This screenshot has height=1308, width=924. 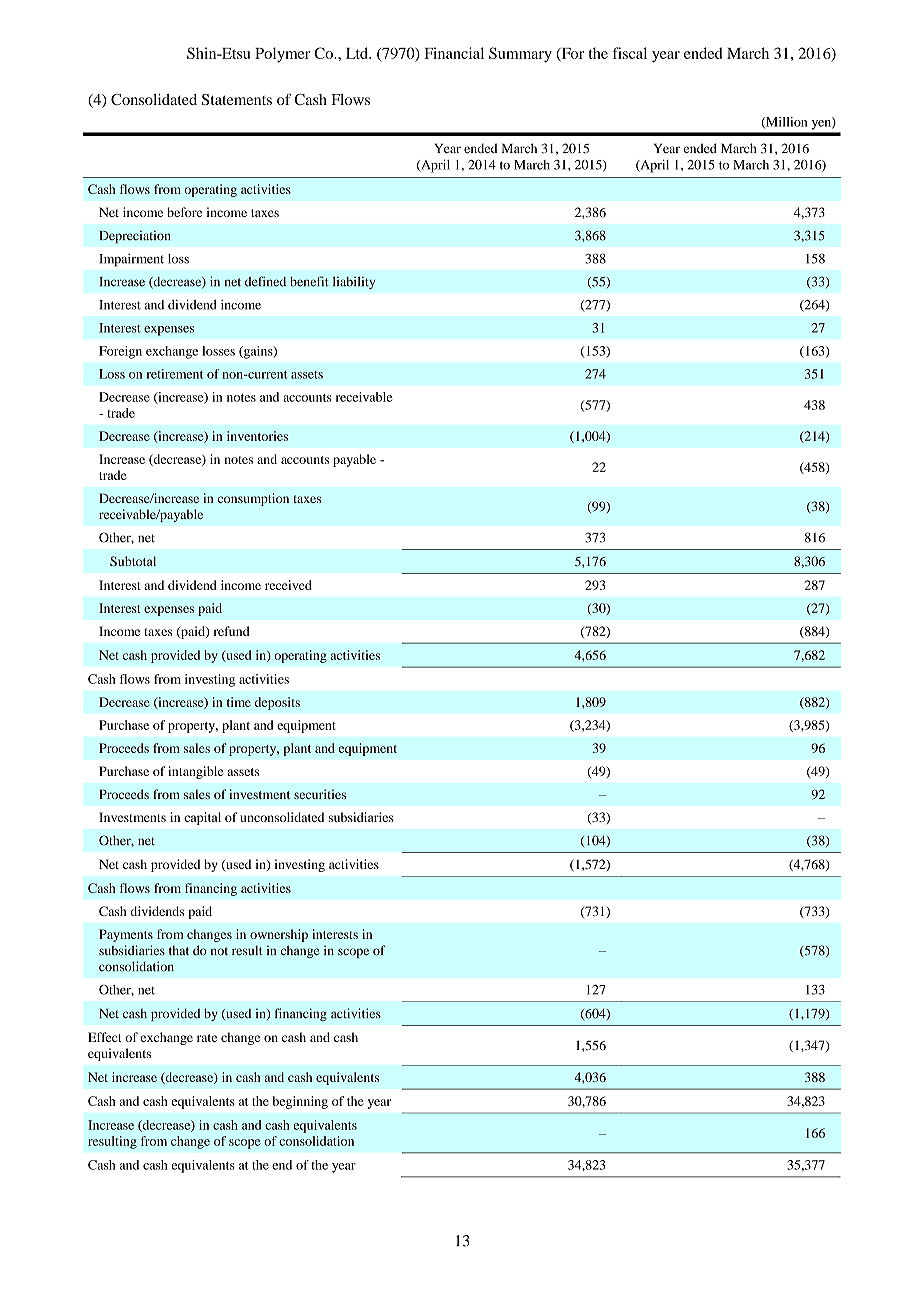 What do you see at coordinates (237, 99) in the screenshot?
I see `Statements` at bounding box center [237, 99].
